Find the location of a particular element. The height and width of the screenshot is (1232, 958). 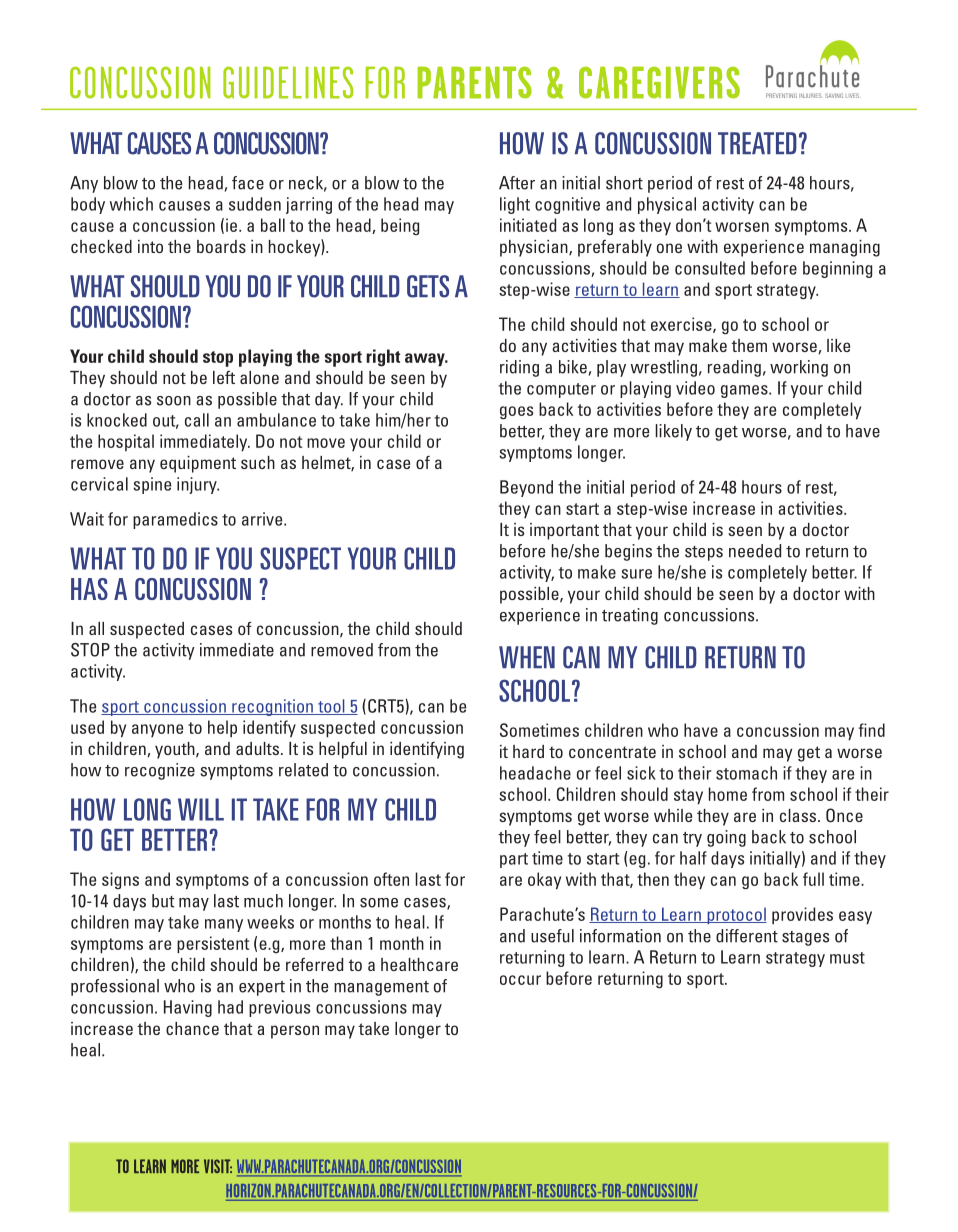

full is located at coordinates (813, 879).
